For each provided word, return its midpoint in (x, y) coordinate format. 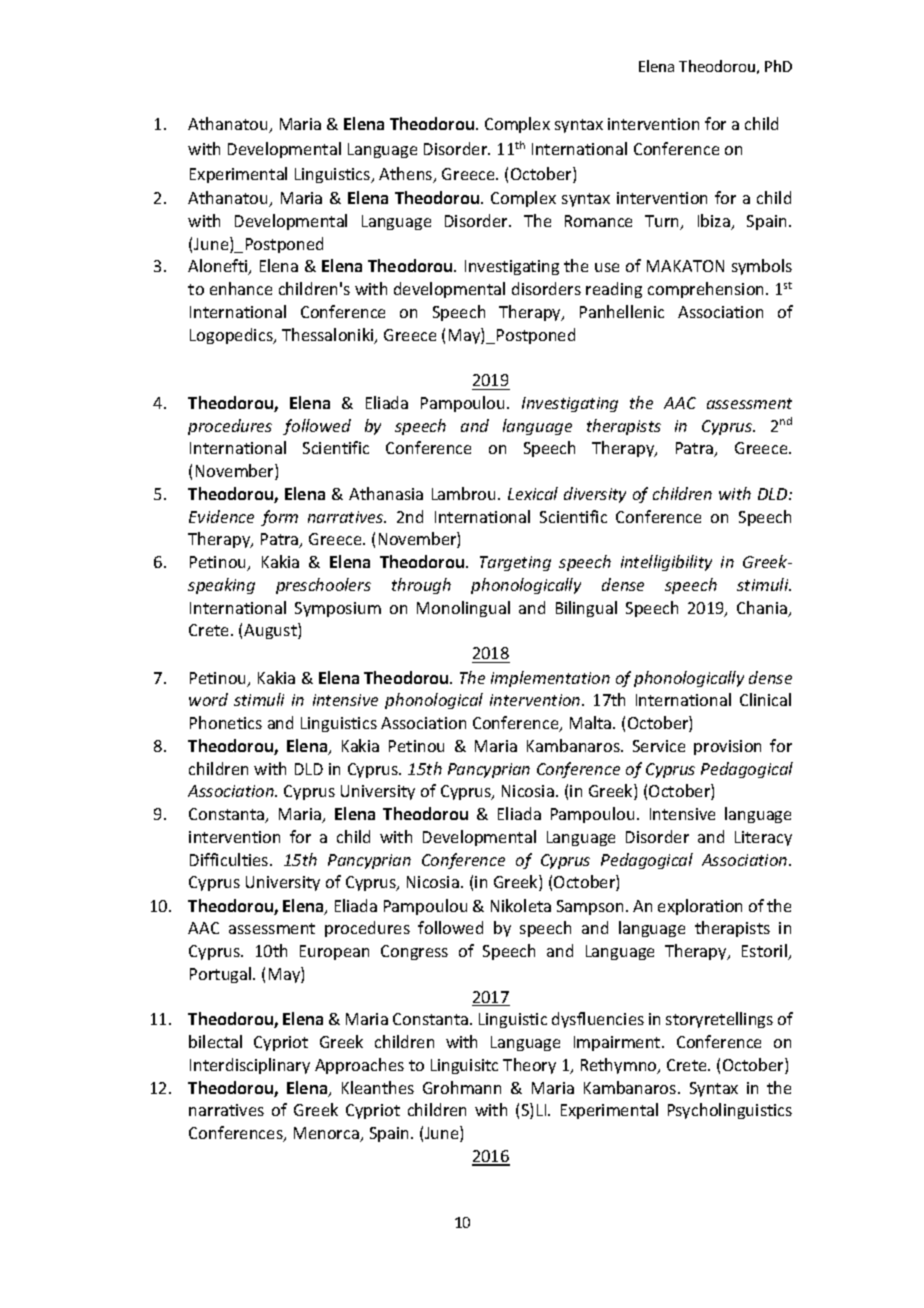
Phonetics (226, 722)
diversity (595, 495)
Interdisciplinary (250, 1066)
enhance (241, 288)
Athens (407, 175)
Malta (592, 722)
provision (727, 747)
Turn (663, 222)
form (279, 518)
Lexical (533, 493)
